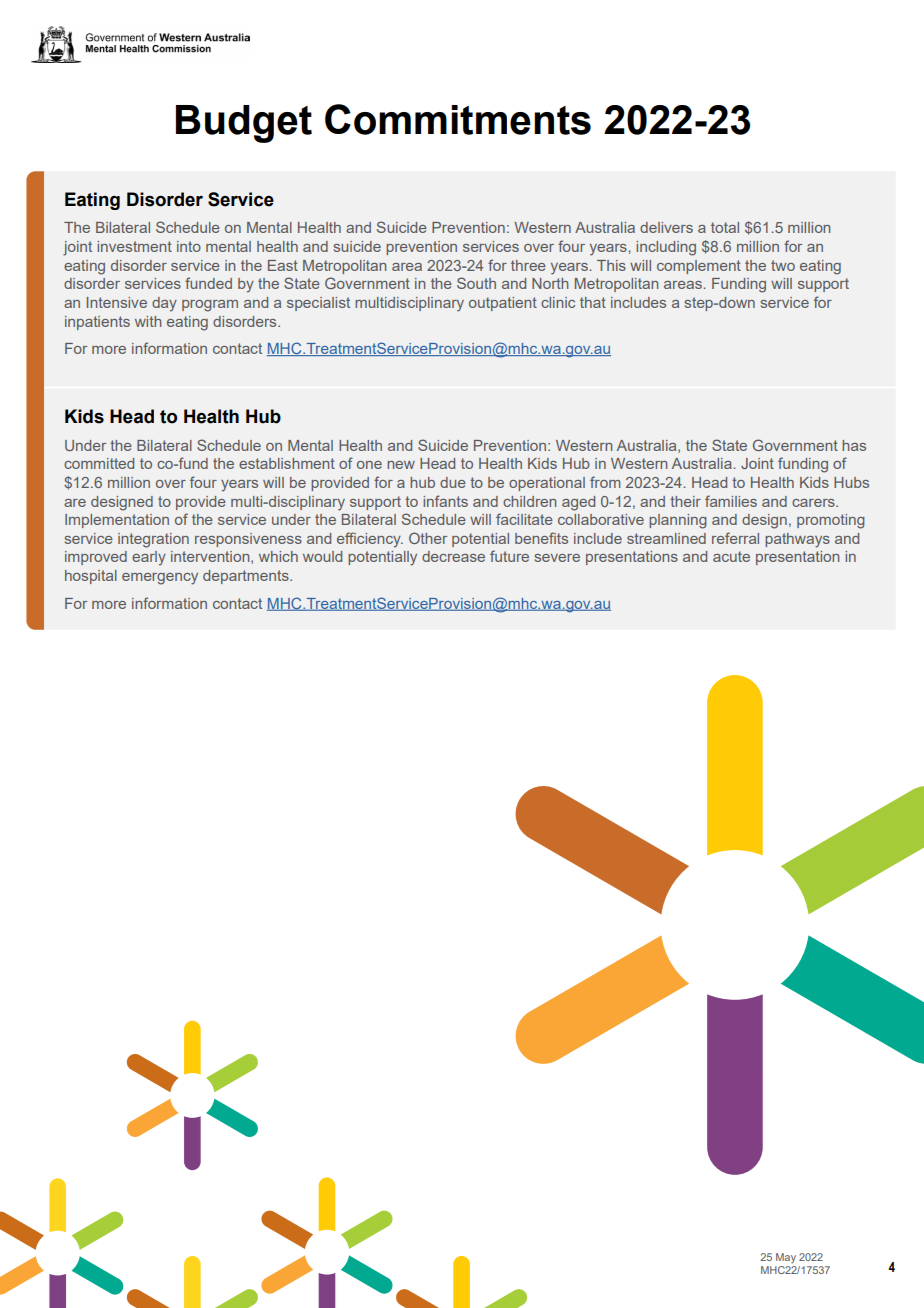  Describe the element at coordinates (211, 557) in the screenshot. I see `intervention` at that location.
